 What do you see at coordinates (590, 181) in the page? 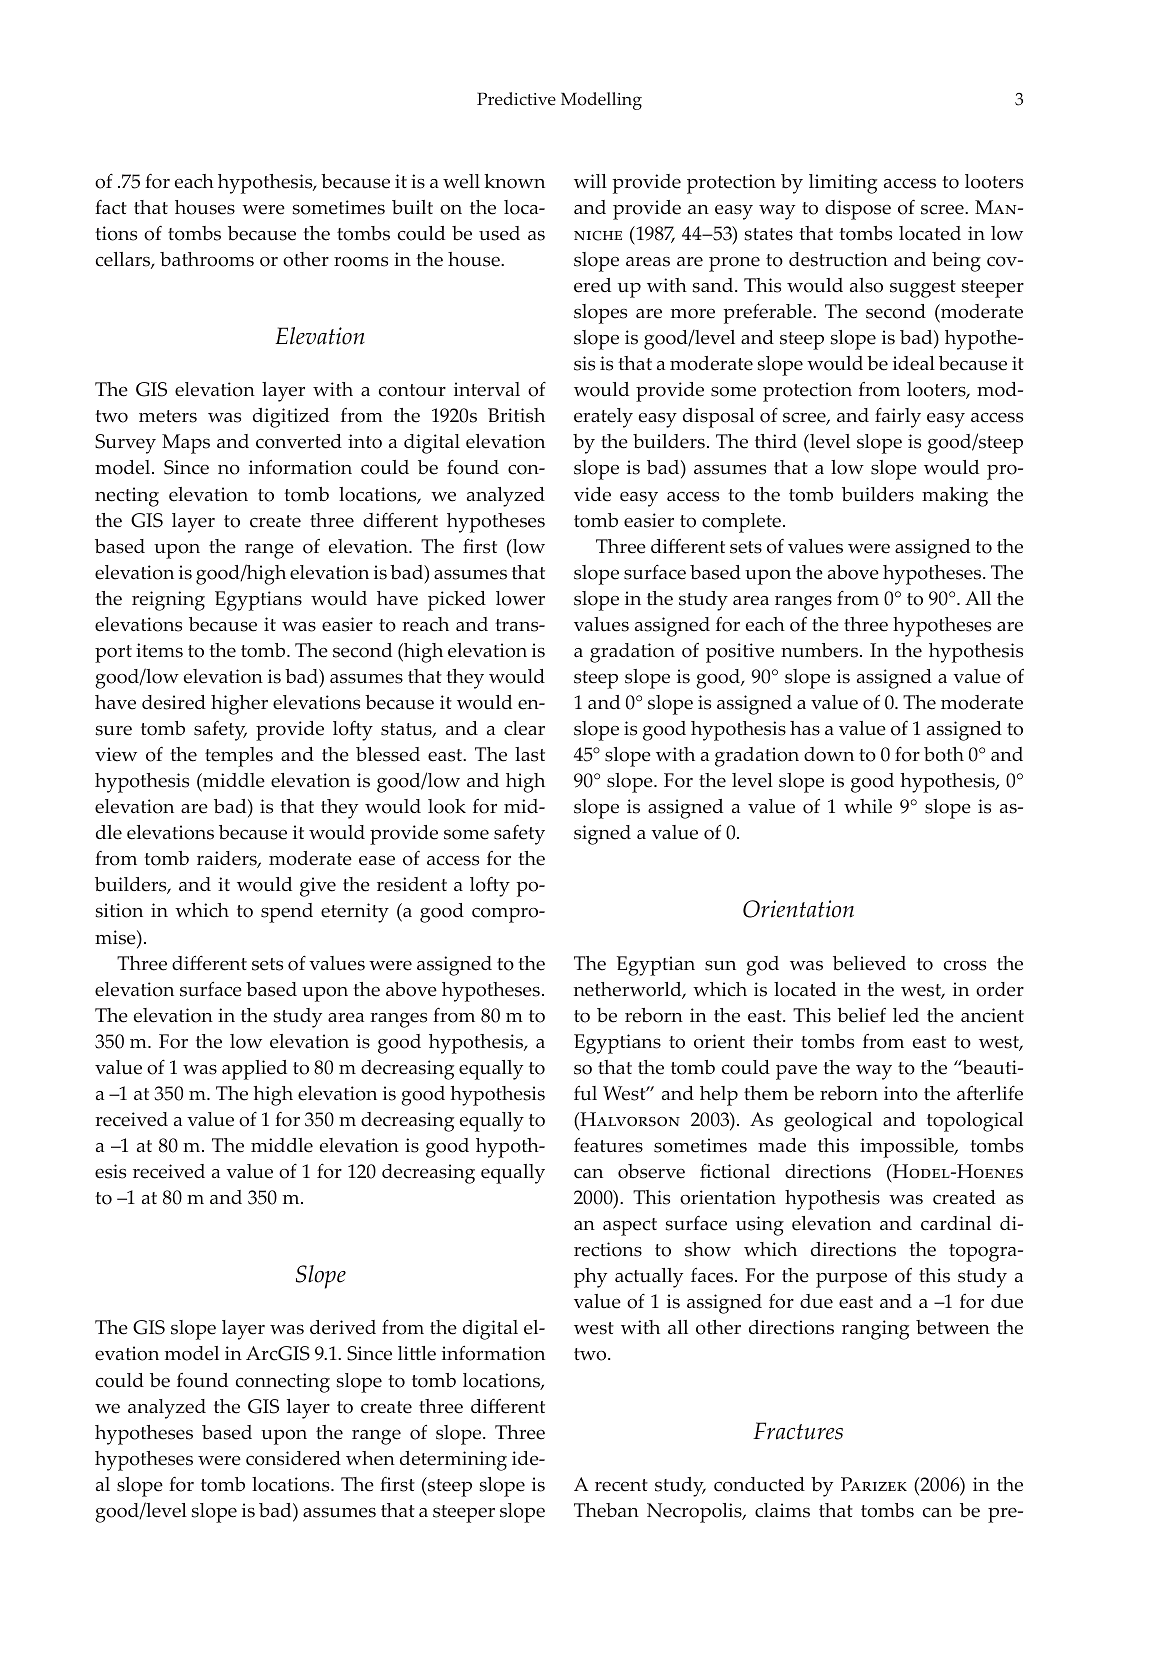
I see `will` at bounding box center [590, 181].
